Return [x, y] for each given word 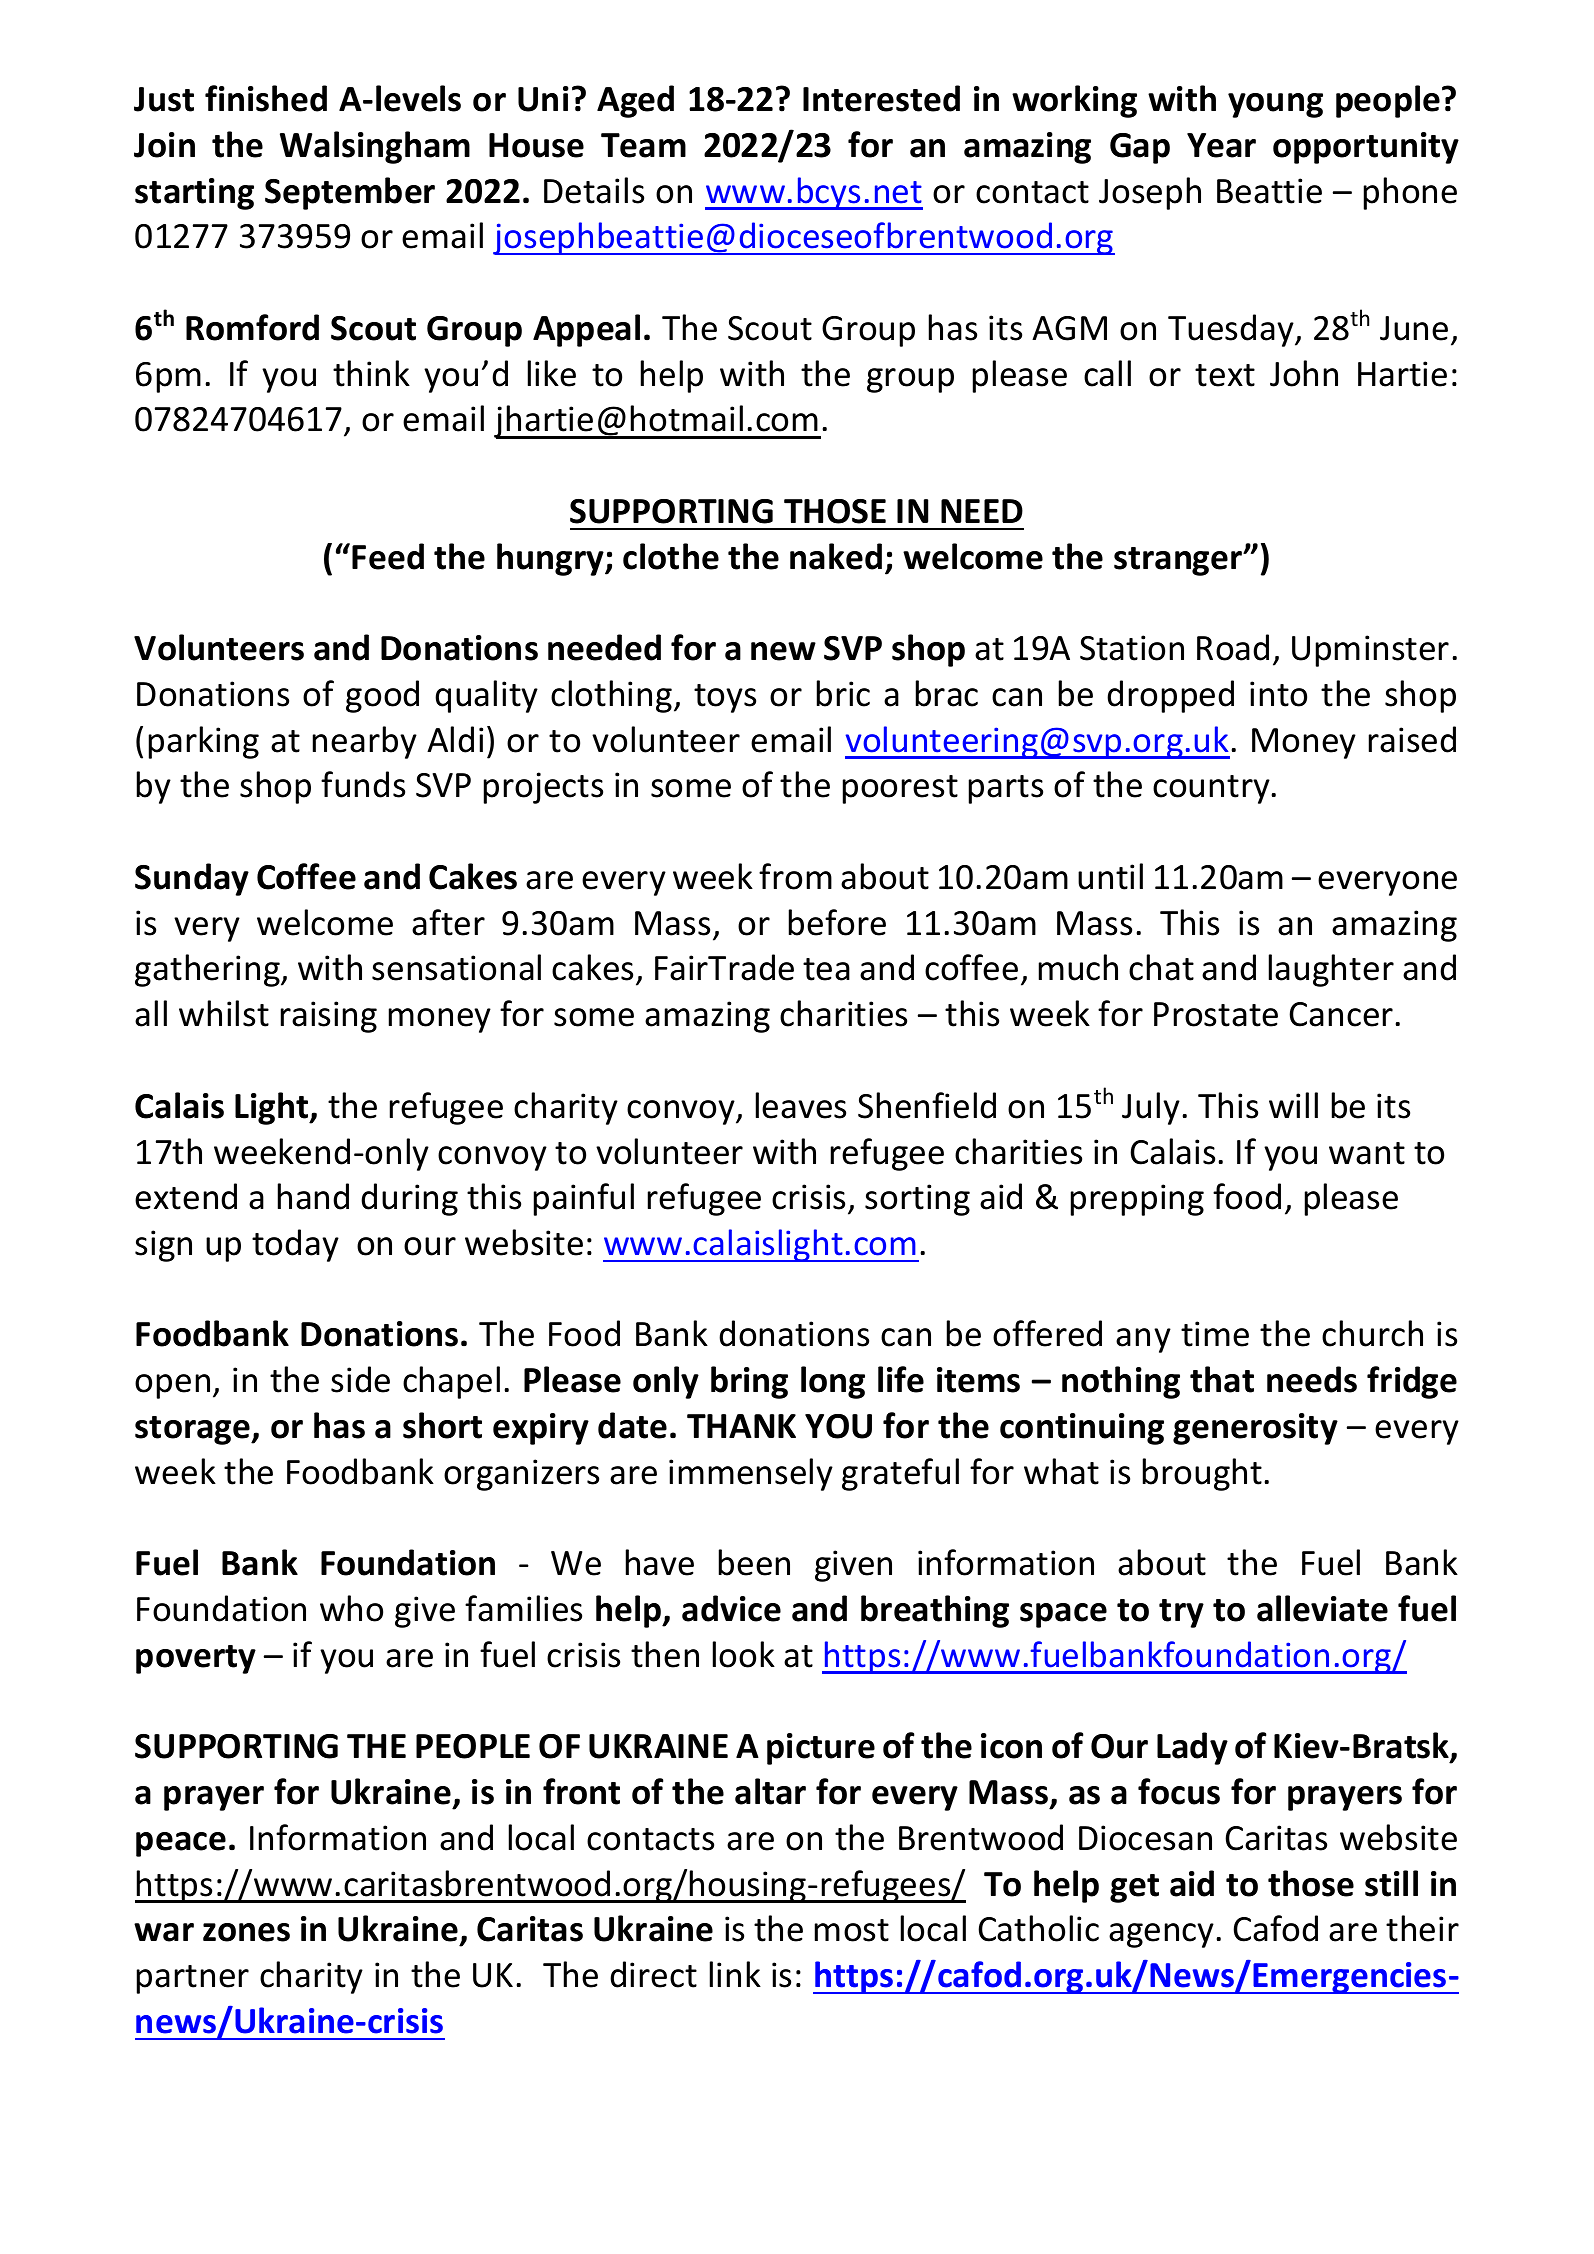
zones [246, 1932]
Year [1221, 145]
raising [329, 1017]
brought [1202, 1474]
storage [194, 1430]
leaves [801, 1105]
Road [1233, 647]
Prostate [1216, 1014]
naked [836, 556]
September [350, 193]
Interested [881, 98]
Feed [388, 556]
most [852, 1930]
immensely [751, 1474]
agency [1161, 1935]
